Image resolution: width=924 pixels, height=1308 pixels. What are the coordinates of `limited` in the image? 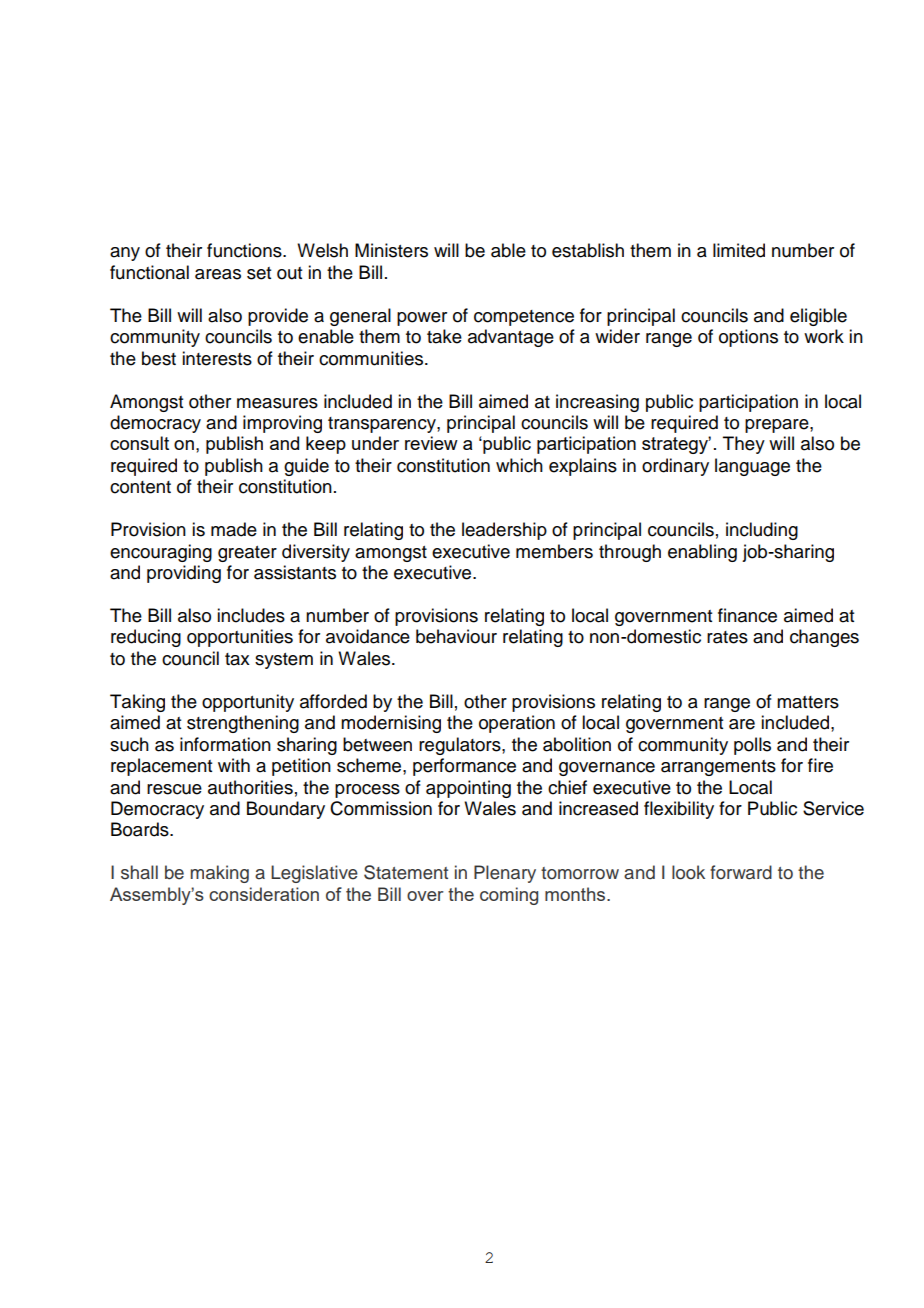 It's located at (739, 250).
